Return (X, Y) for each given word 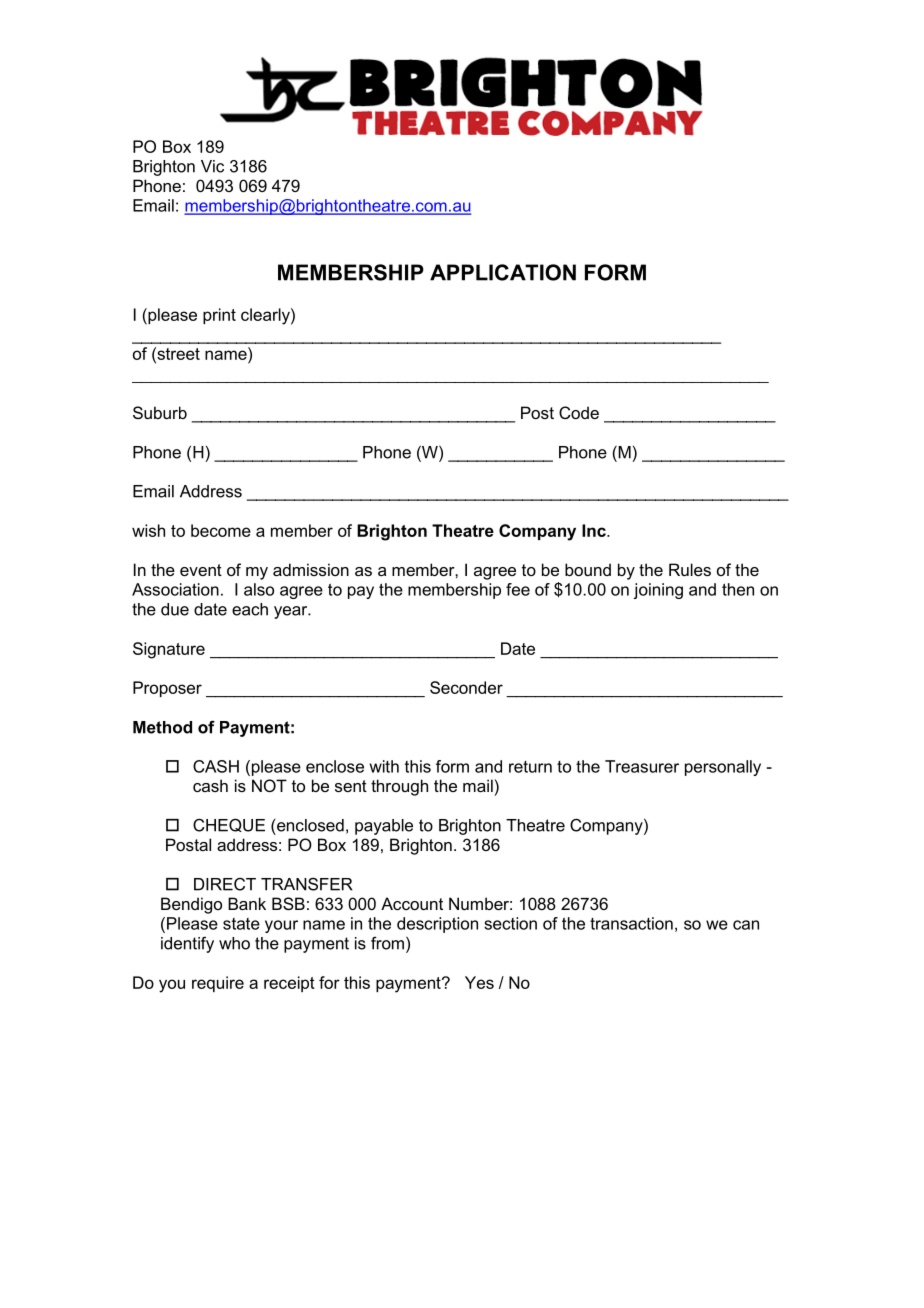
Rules (690, 569)
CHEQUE (229, 825)
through (399, 787)
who (234, 943)
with (384, 766)
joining (658, 591)
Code (579, 412)
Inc (595, 530)
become (221, 530)
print (219, 316)
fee (518, 589)
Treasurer (642, 766)
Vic (212, 166)
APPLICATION (503, 272)
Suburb (160, 412)
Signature (169, 650)
